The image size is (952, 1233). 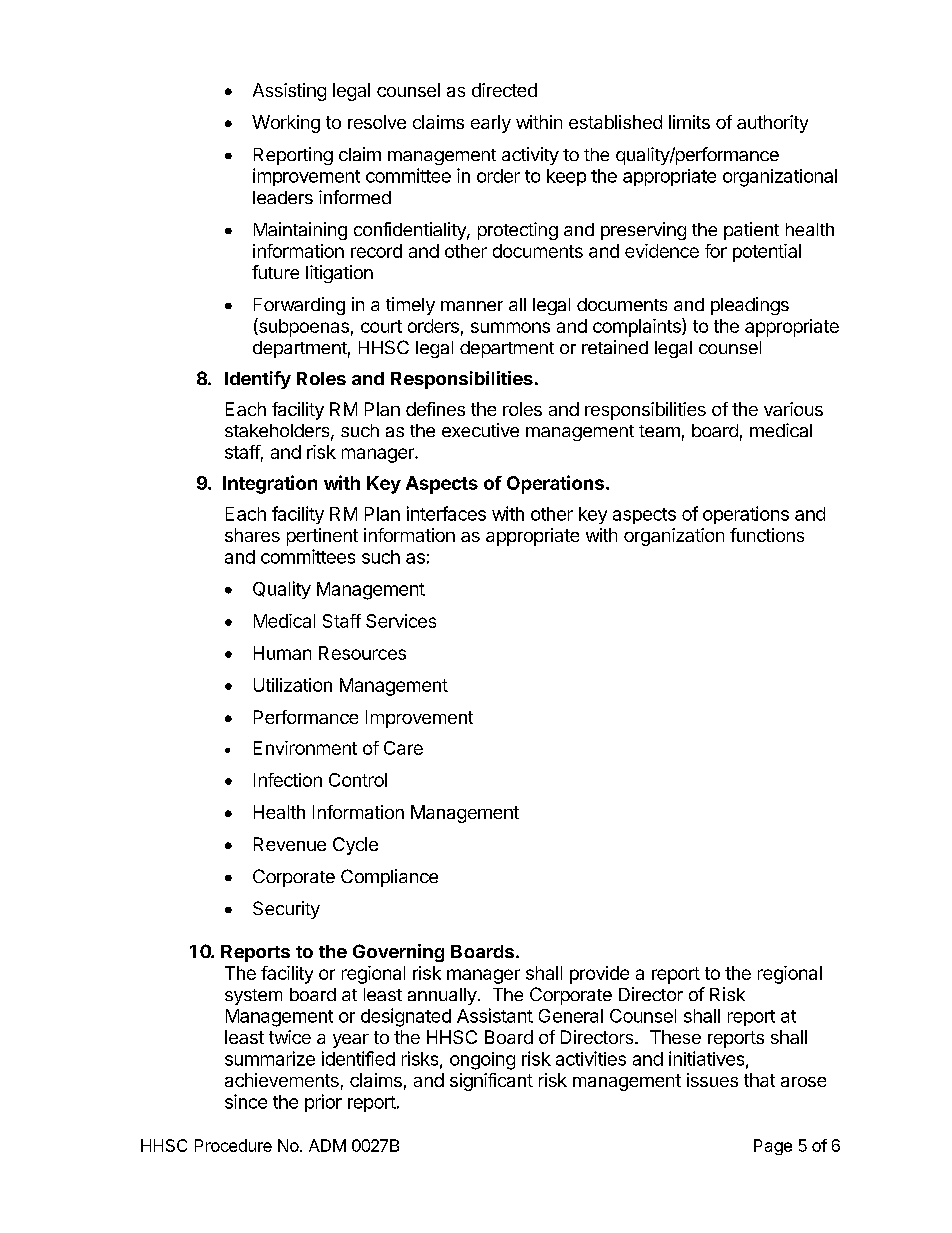 I want to click on prior, so click(x=323, y=1103).
